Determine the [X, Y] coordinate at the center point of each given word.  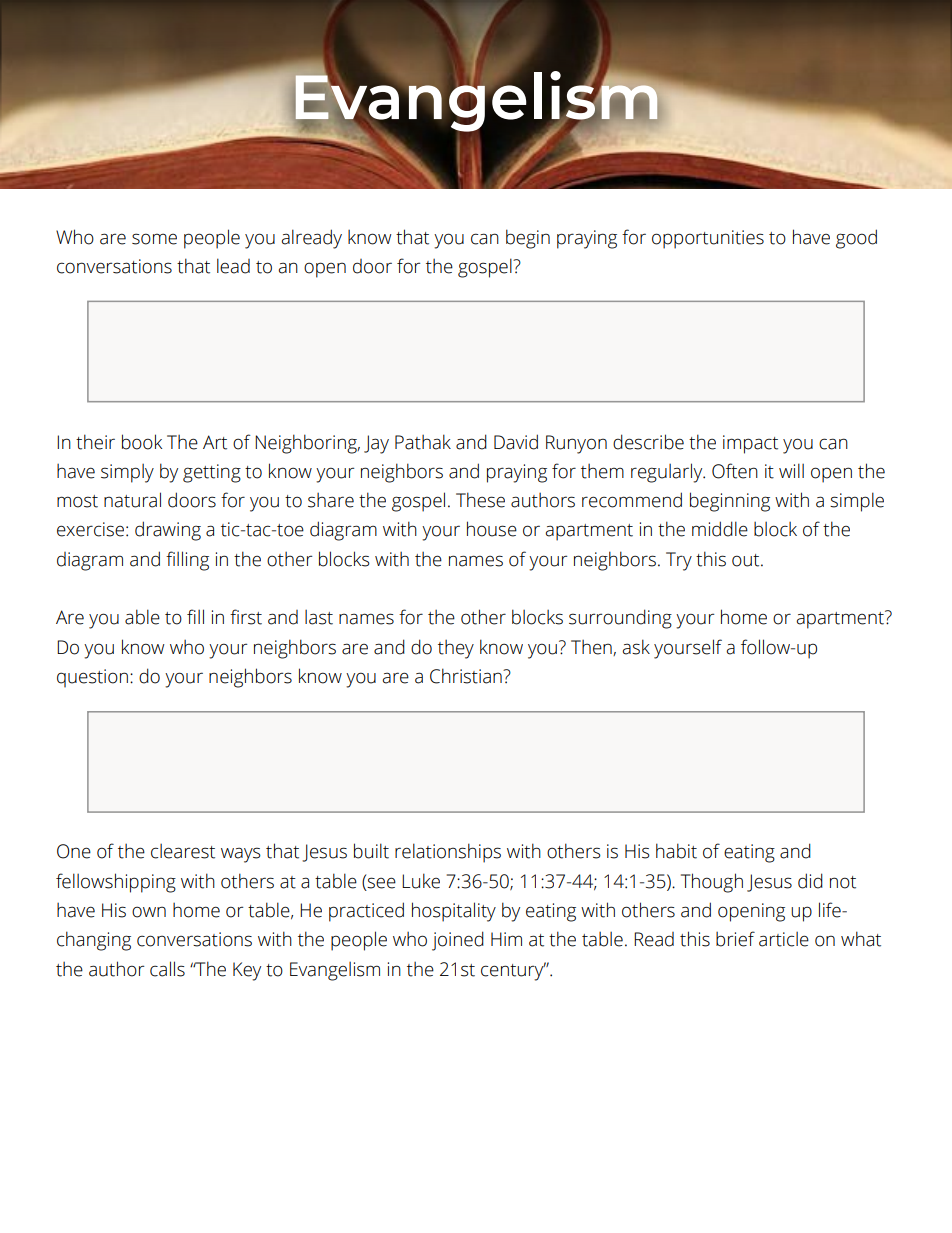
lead [233, 266]
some [154, 239]
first [246, 617]
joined [458, 941]
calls [167, 969]
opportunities [708, 239]
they [456, 649]
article [784, 939]
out [747, 560]
